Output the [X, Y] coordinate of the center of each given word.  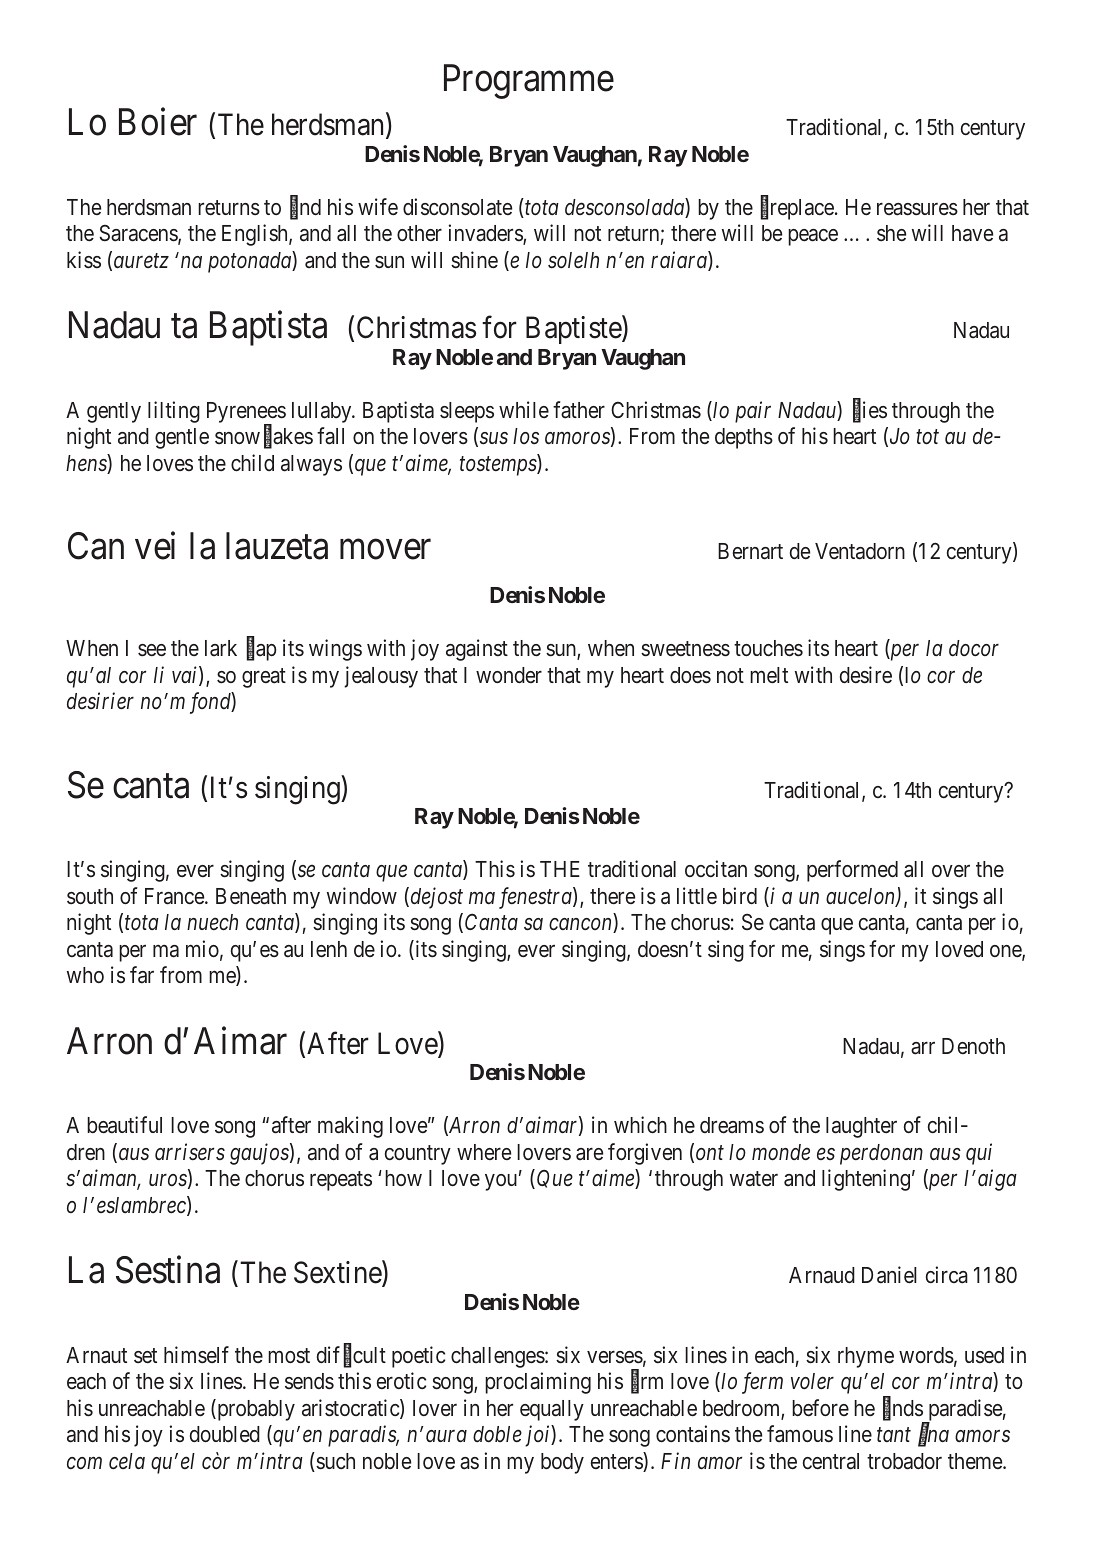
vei [155, 546]
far [142, 975]
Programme [529, 82]
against [477, 650]
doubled [225, 1434]
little [697, 896]
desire [866, 675]
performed [852, 871]
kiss [84, 260]
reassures [917, 209]
